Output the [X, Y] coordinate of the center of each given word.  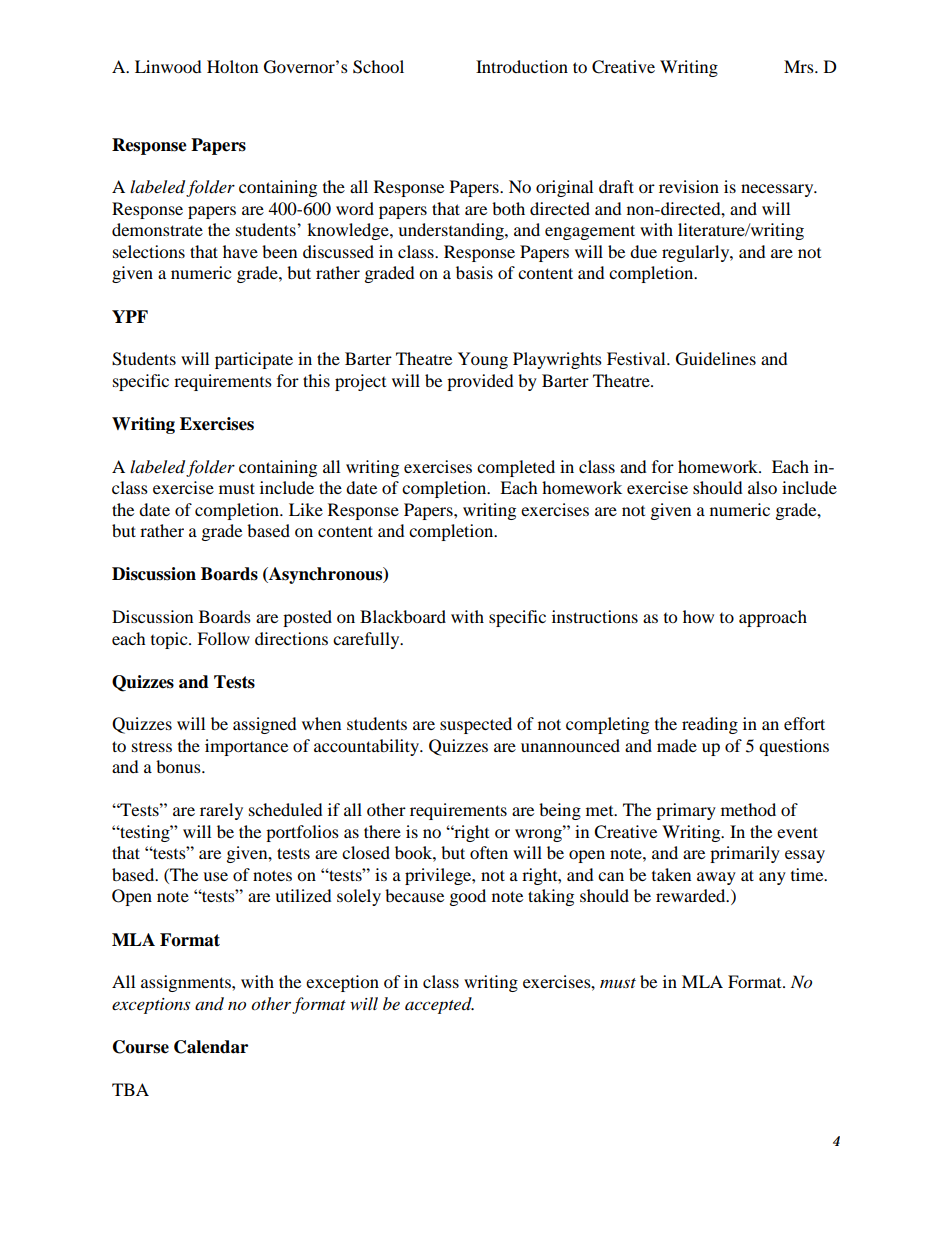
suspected [476, 725]
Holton [232, 66]
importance [246, 747]
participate [254, 360]
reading [710, 725]
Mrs [800, 66]
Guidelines [716, 359]
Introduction [522, 66]
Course [141, 1047]
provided [480, 382]
